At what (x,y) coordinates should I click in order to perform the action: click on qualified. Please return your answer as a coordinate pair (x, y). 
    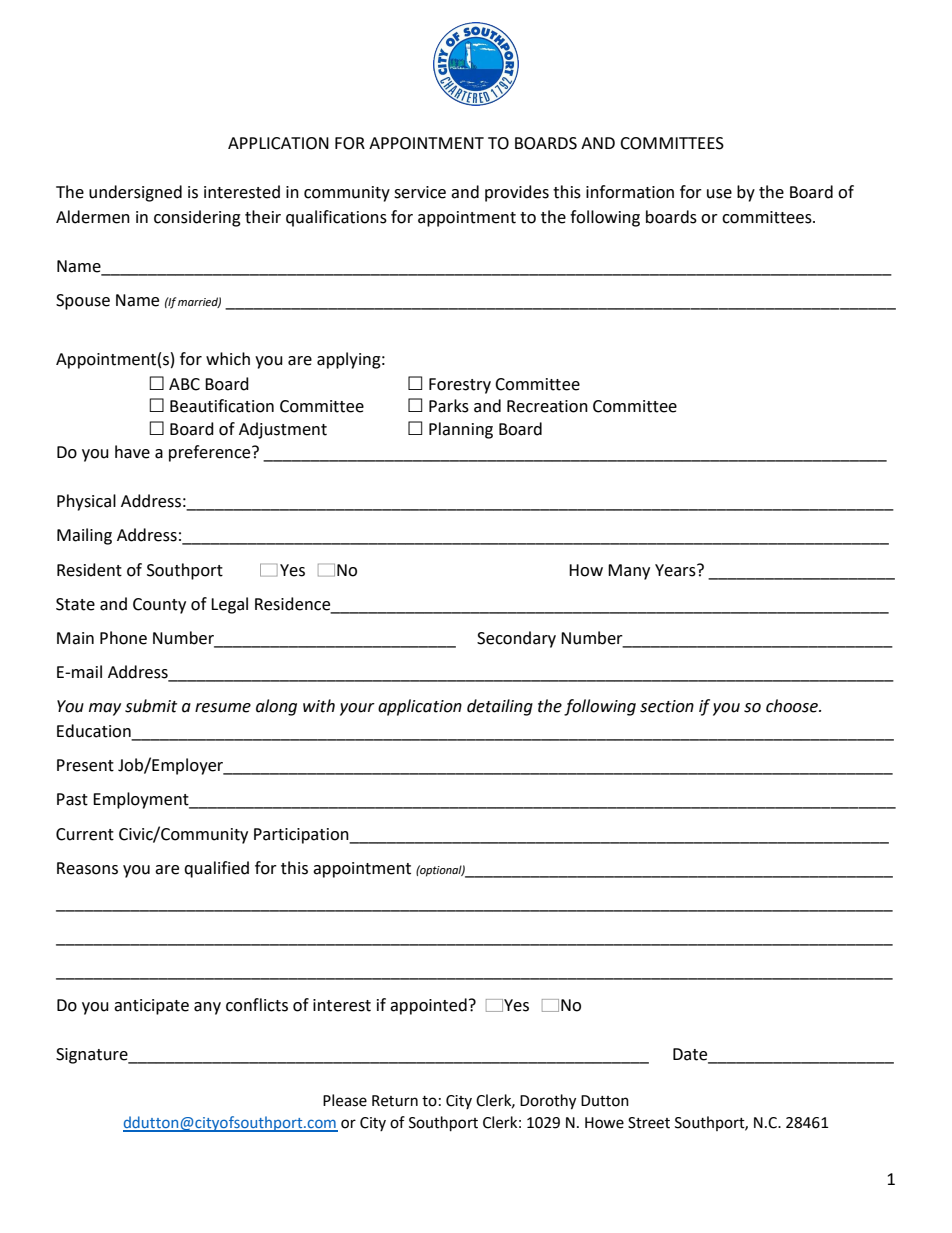
    Looking at the image, I should click on (216, 869).
